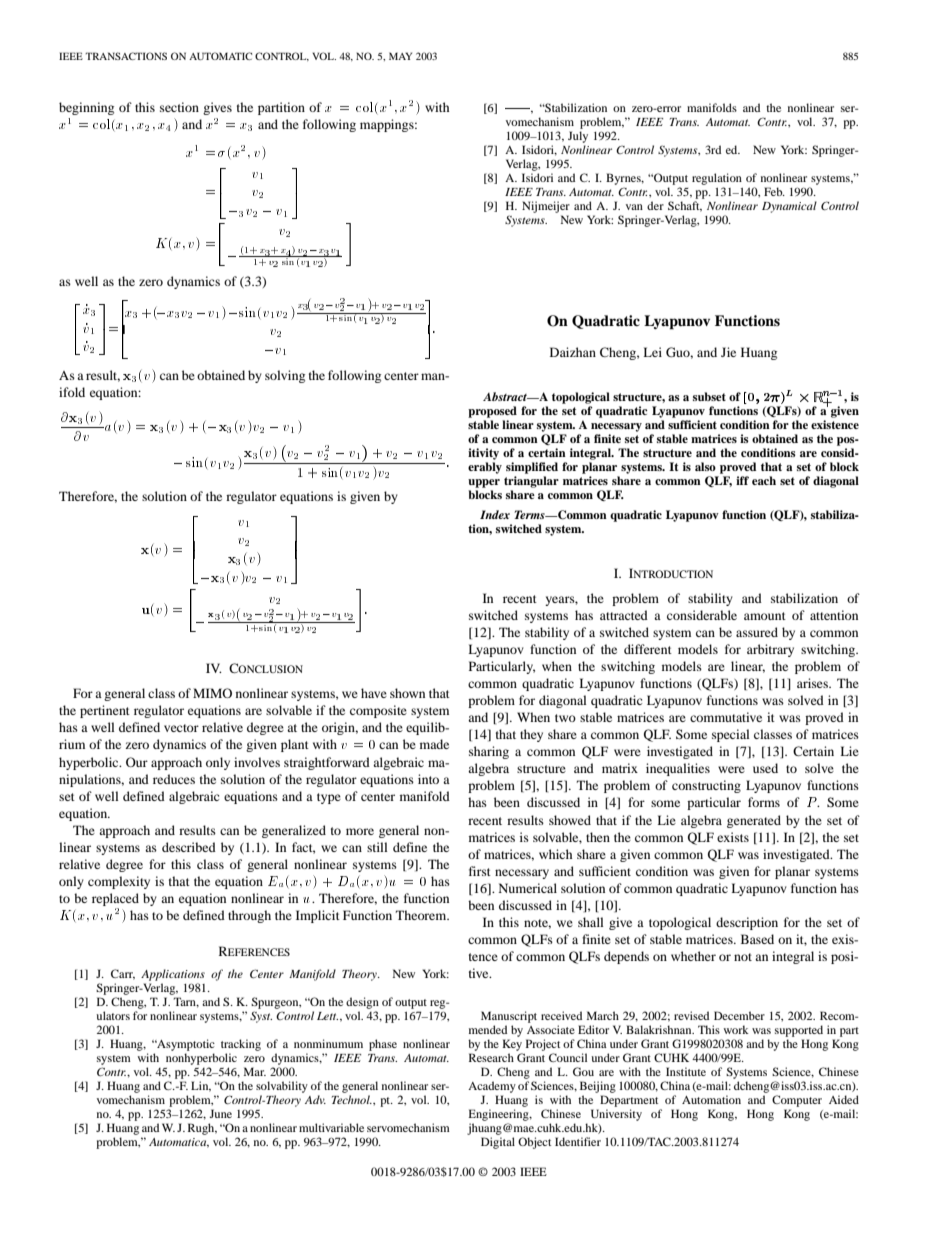 This screenshot has width=952, height=1233. What do you see at coordinates (86, 108) in the screenshot?
I see `beginning` at bounding box center [86, 108].
